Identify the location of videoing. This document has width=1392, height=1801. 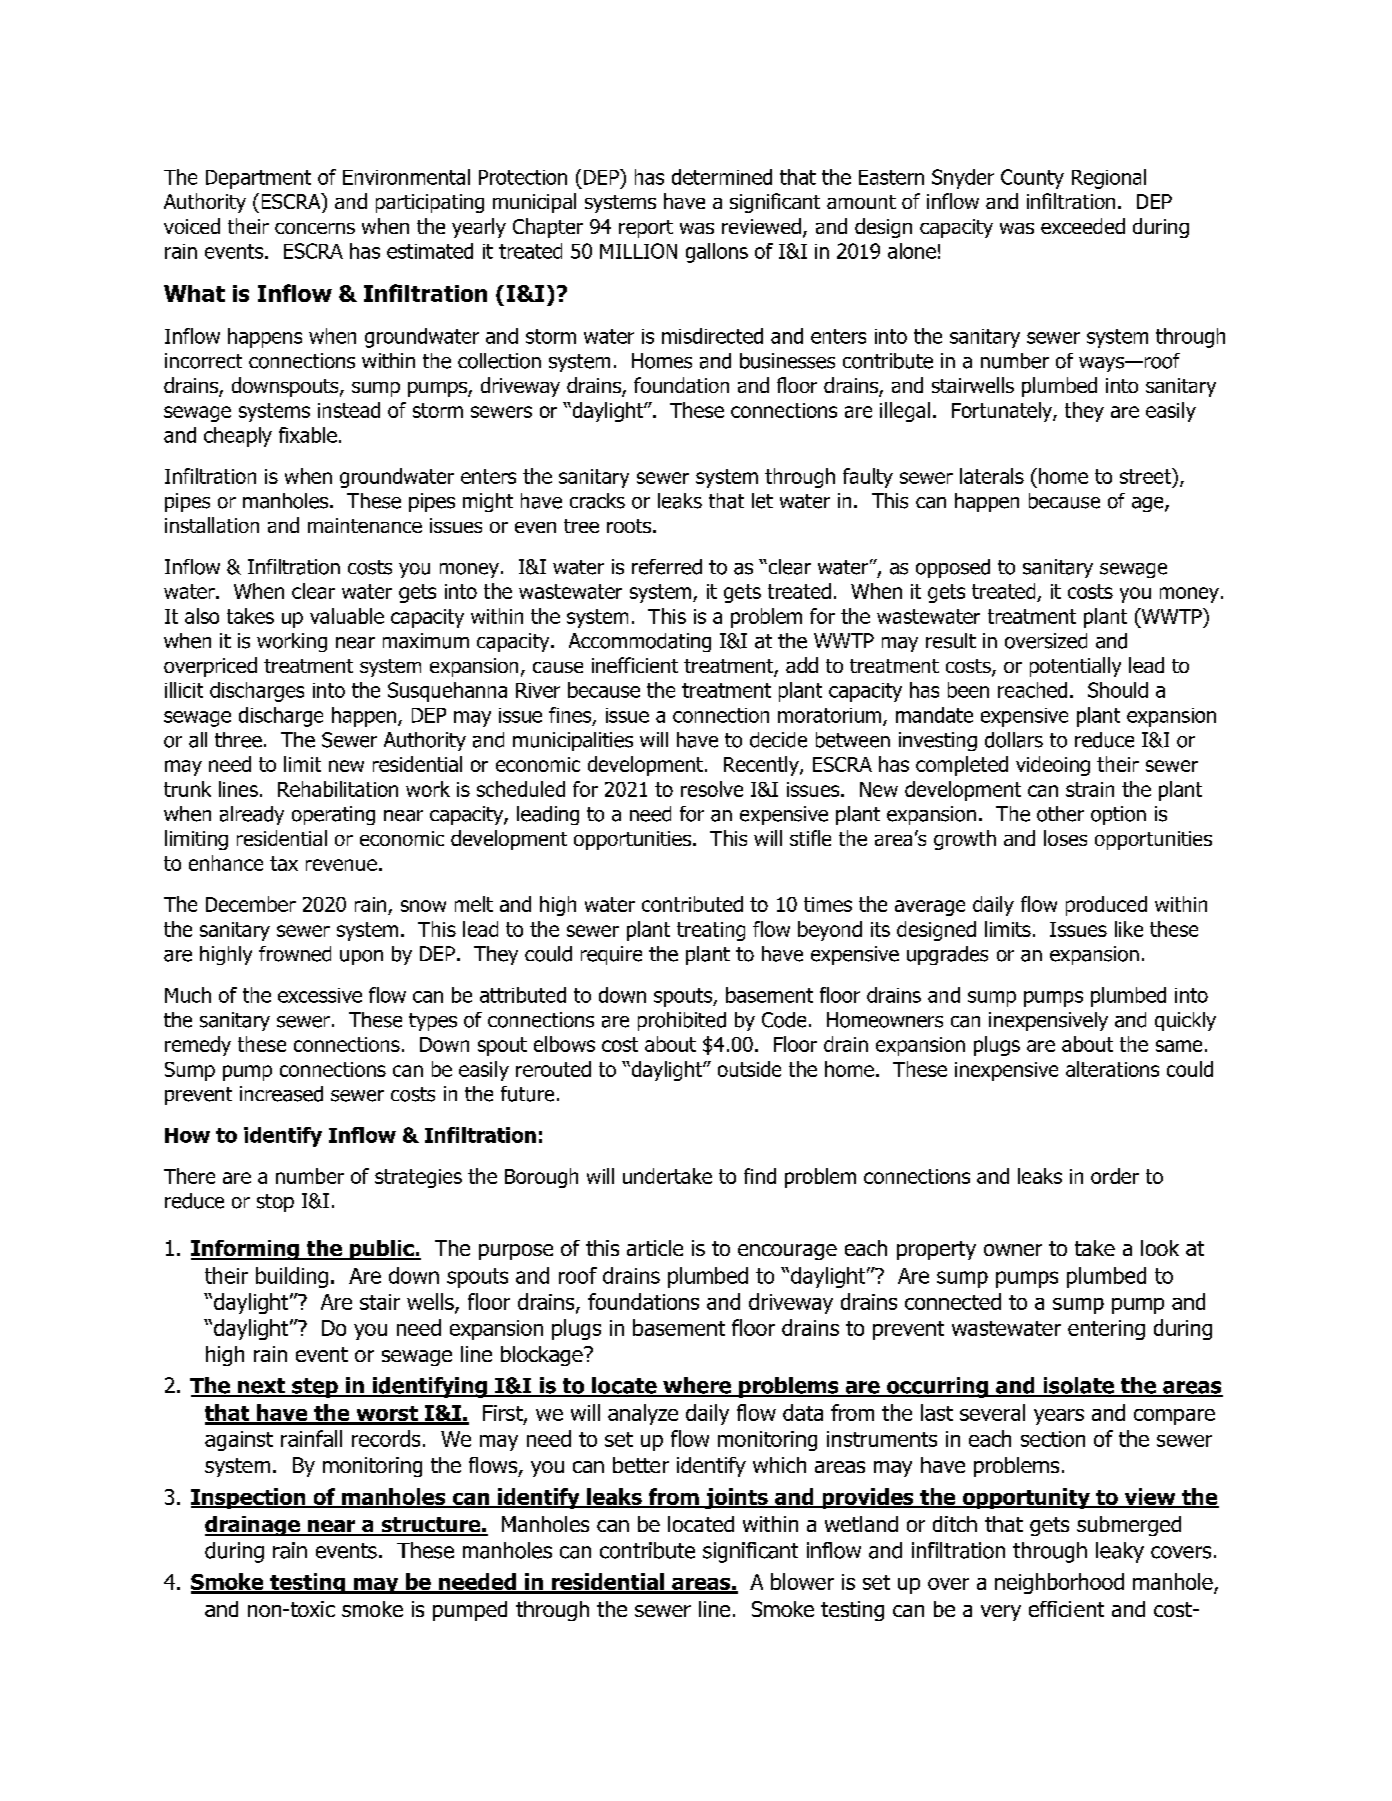
(1053, 766).
